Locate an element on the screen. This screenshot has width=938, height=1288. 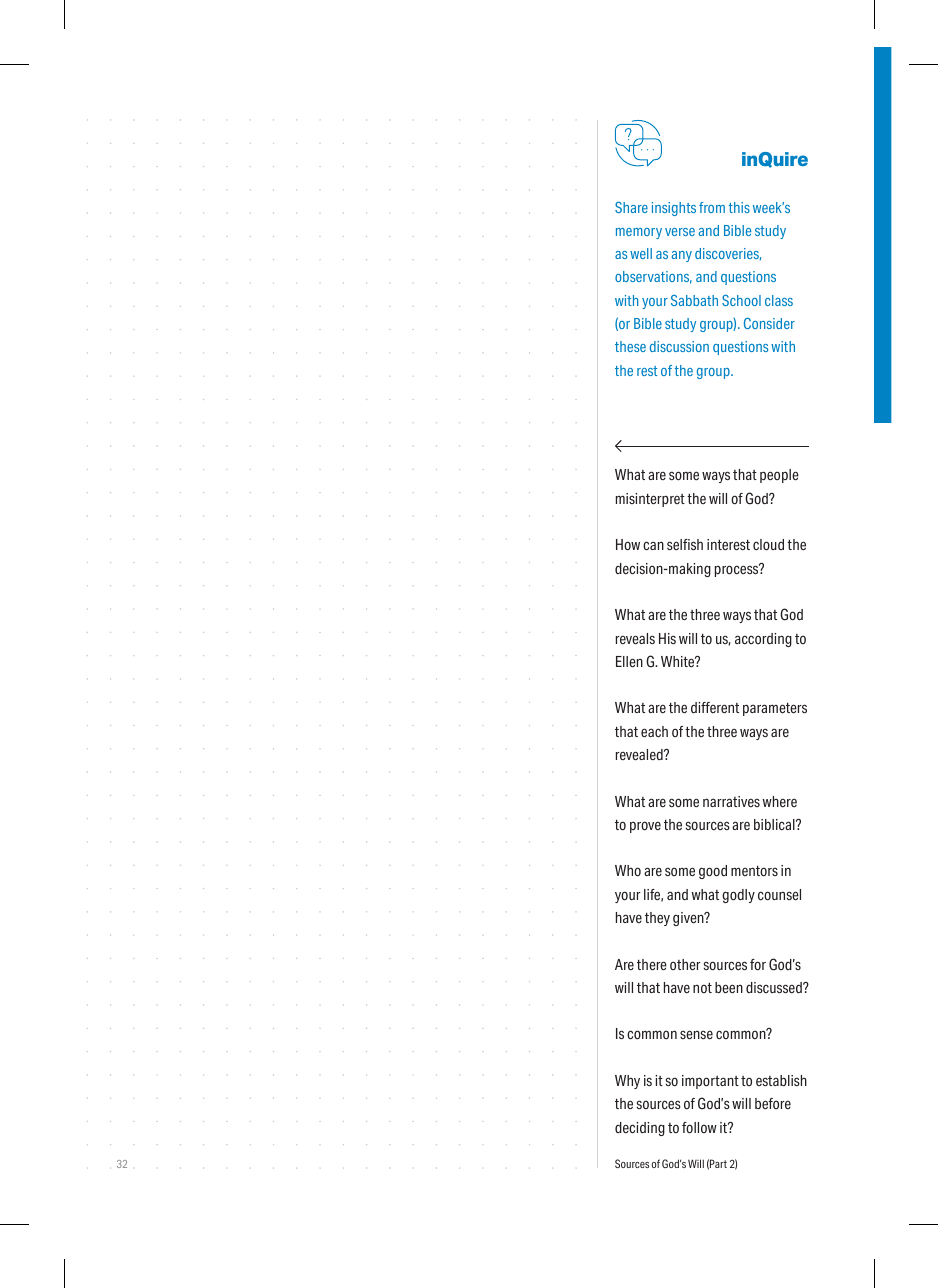
from is located at coordinates (712, 207).
